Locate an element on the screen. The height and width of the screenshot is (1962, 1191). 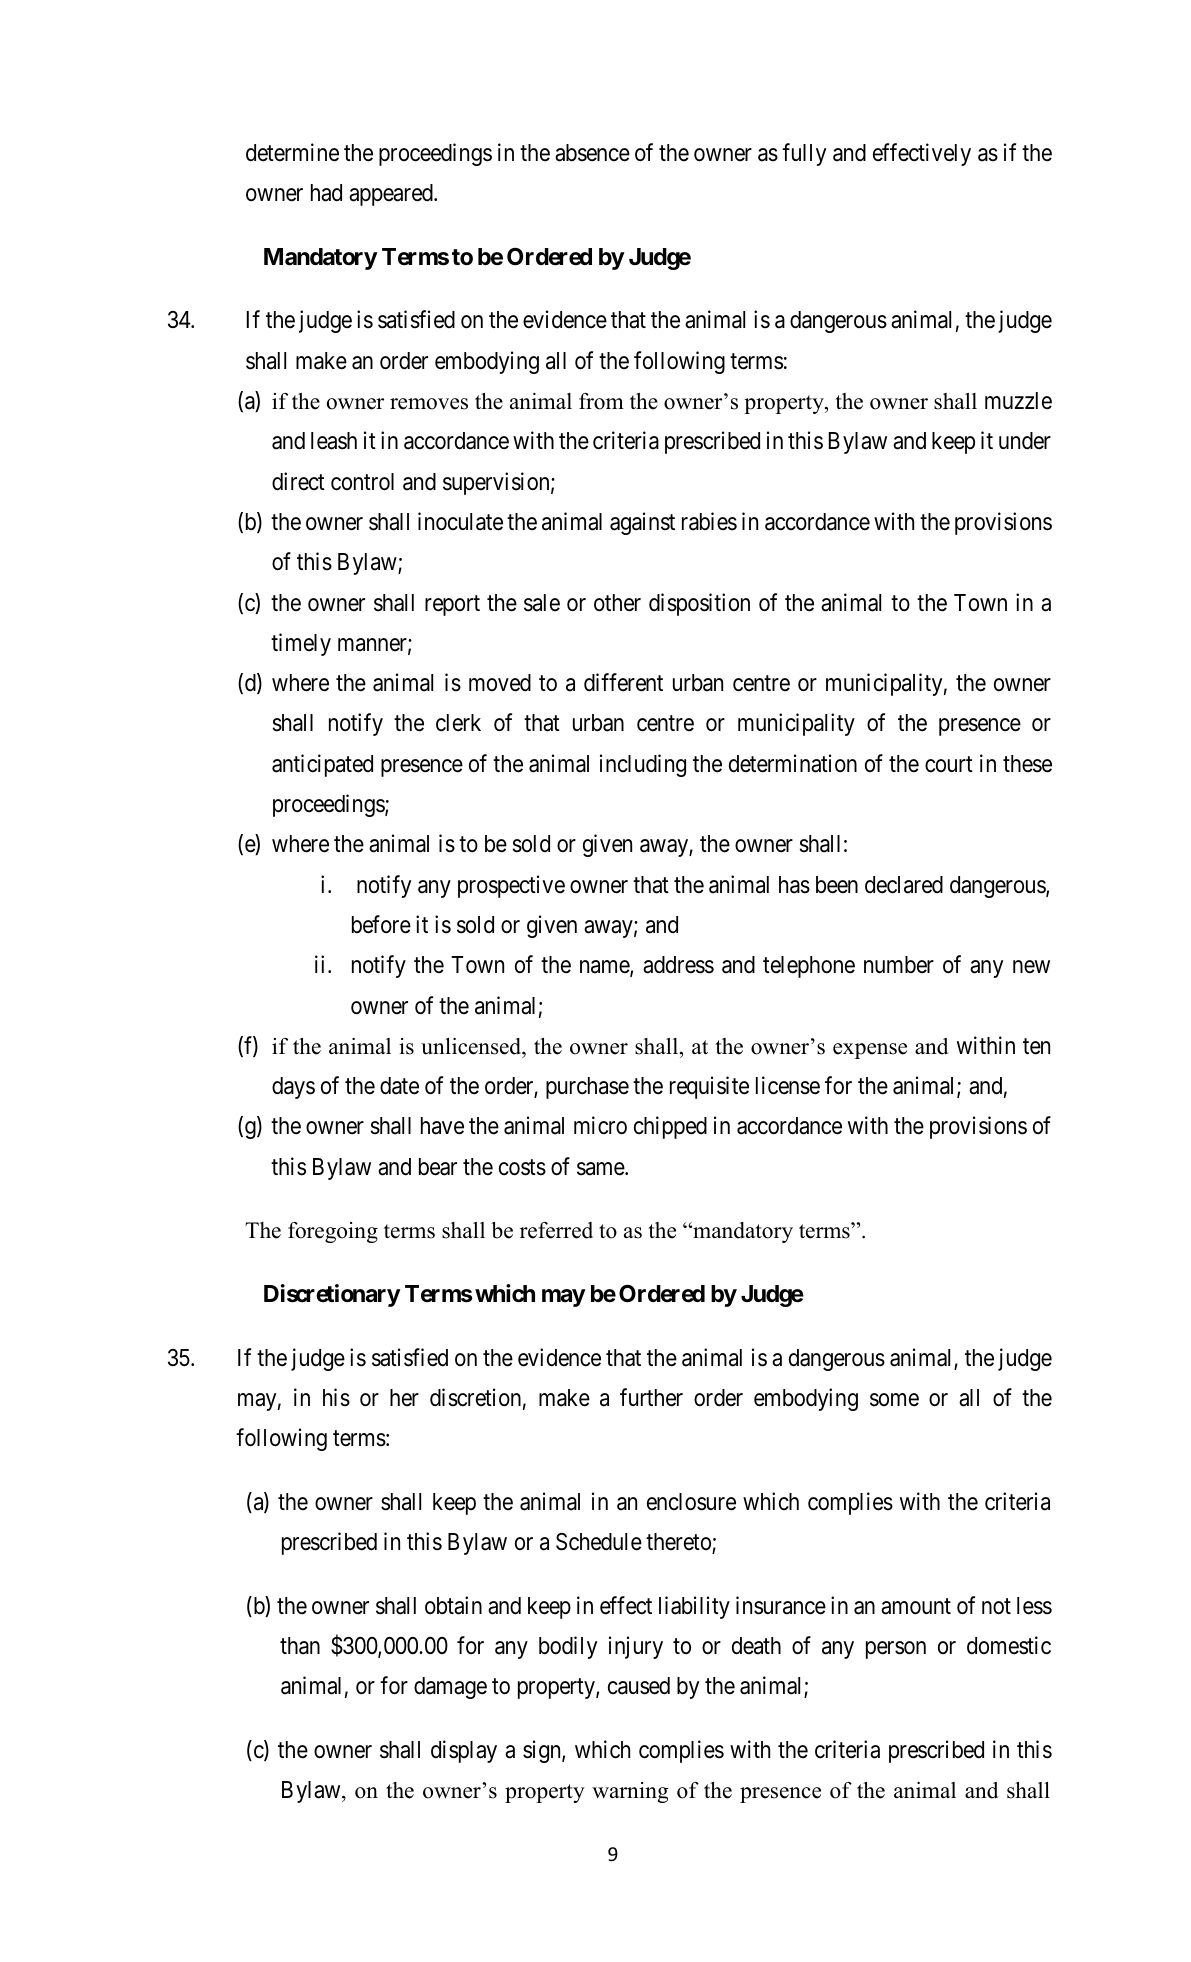
display is located at coordinates (464, 1751).
